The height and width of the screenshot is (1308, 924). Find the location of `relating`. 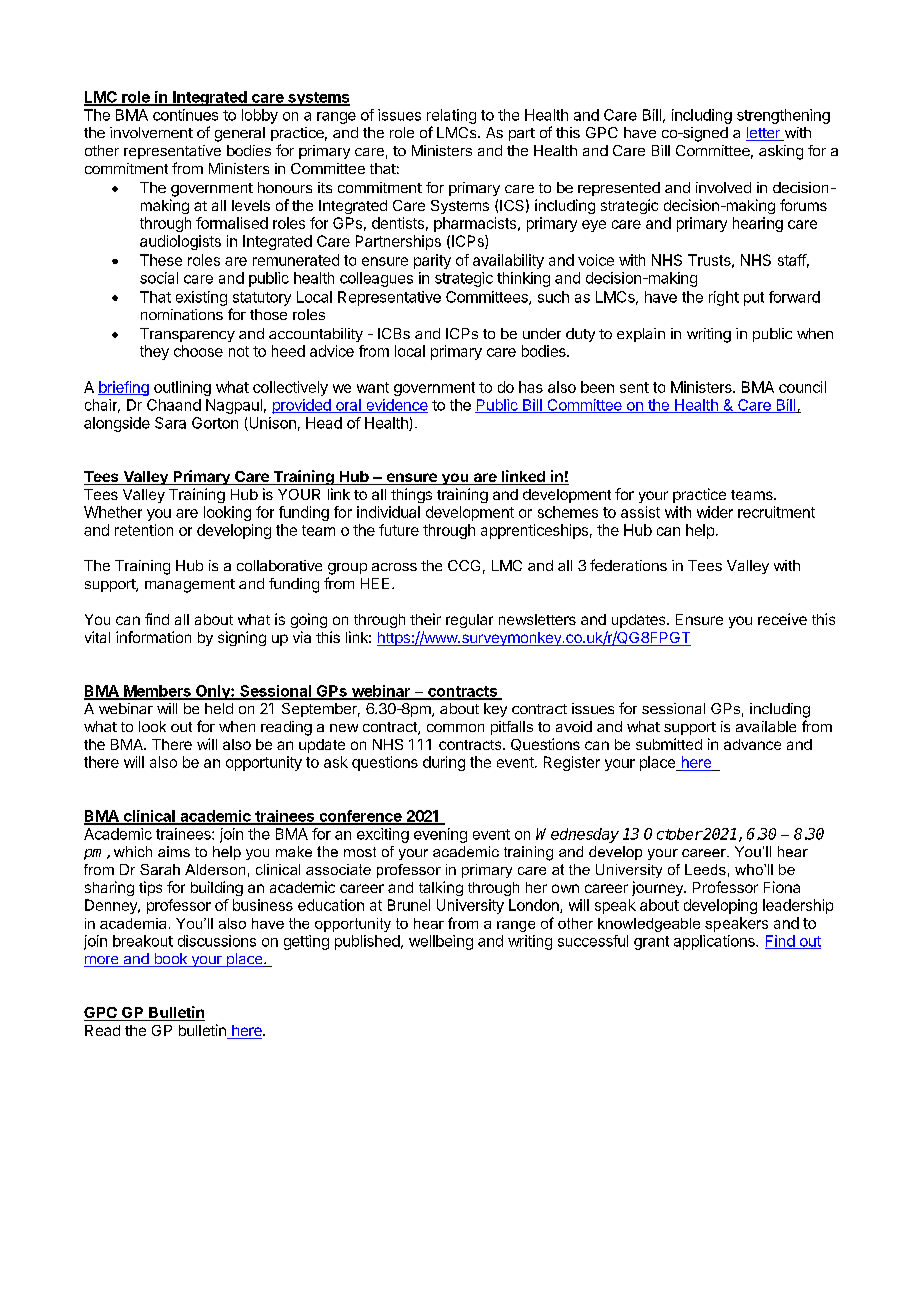

relating is located at coordinates (451, 116).
